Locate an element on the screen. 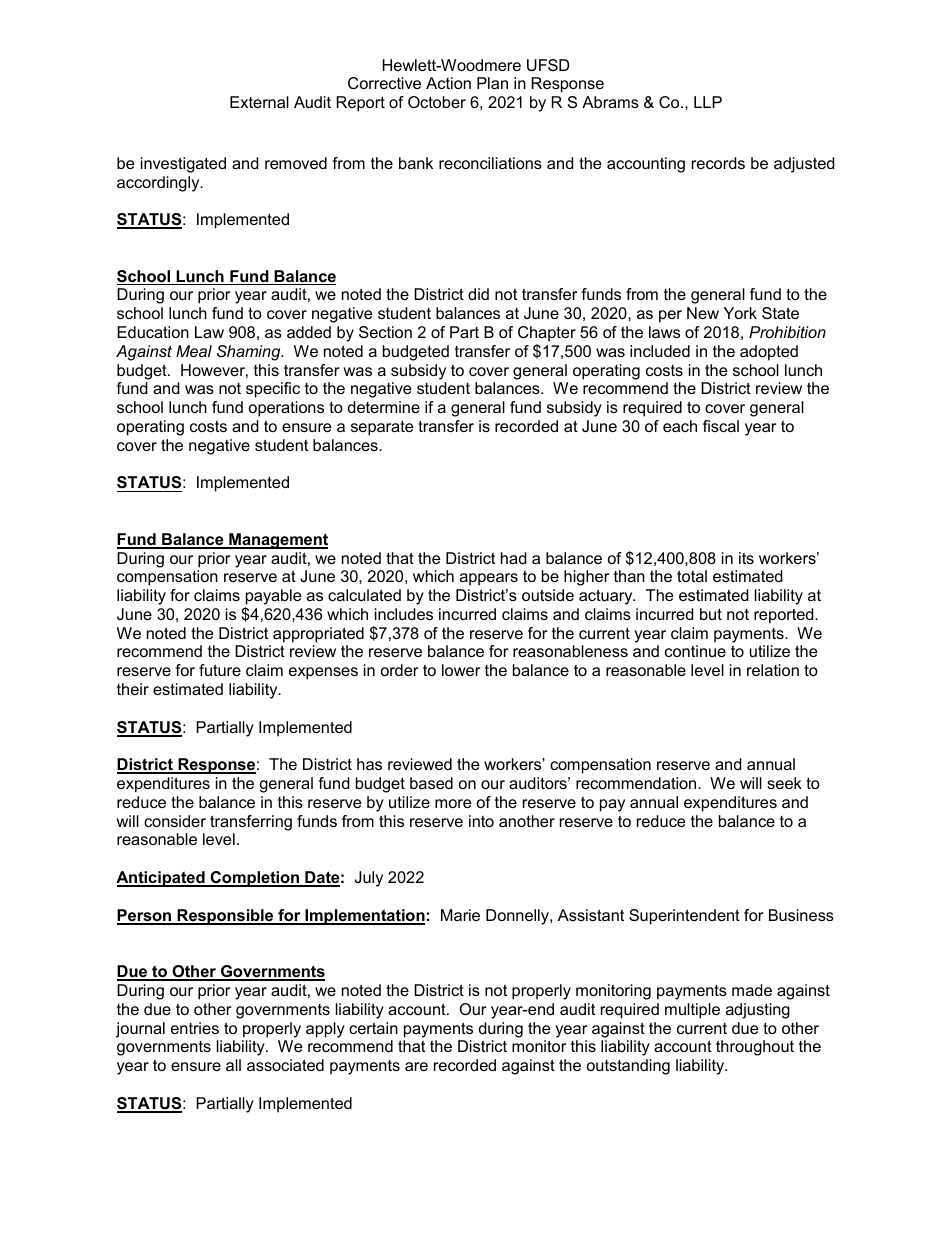 The height and width of the screenshot is (1233, 952). more is located at coordinates (453, 803).
